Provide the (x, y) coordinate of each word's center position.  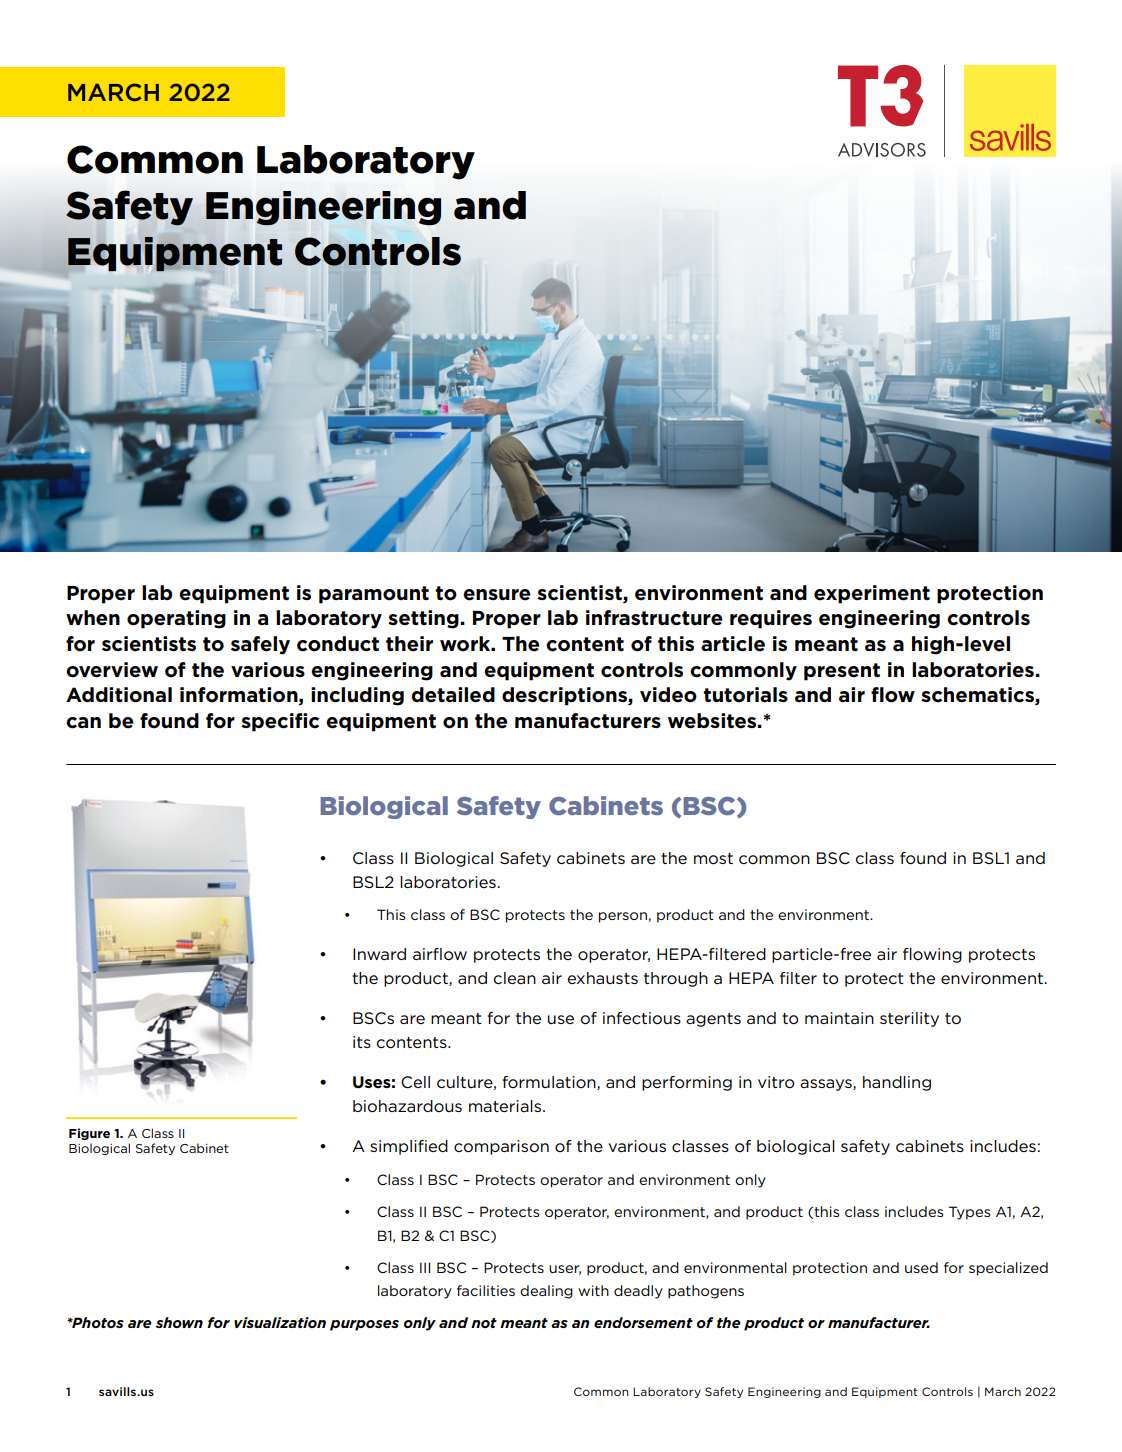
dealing (546, 1292)
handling (897, 1083)
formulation (550, 1083)
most (713, 859)
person (624, 917)
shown (179, 1322)
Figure (89, 1134)
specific (280, 722)
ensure (497, 595)
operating (176, 619)
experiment (872, 594)
